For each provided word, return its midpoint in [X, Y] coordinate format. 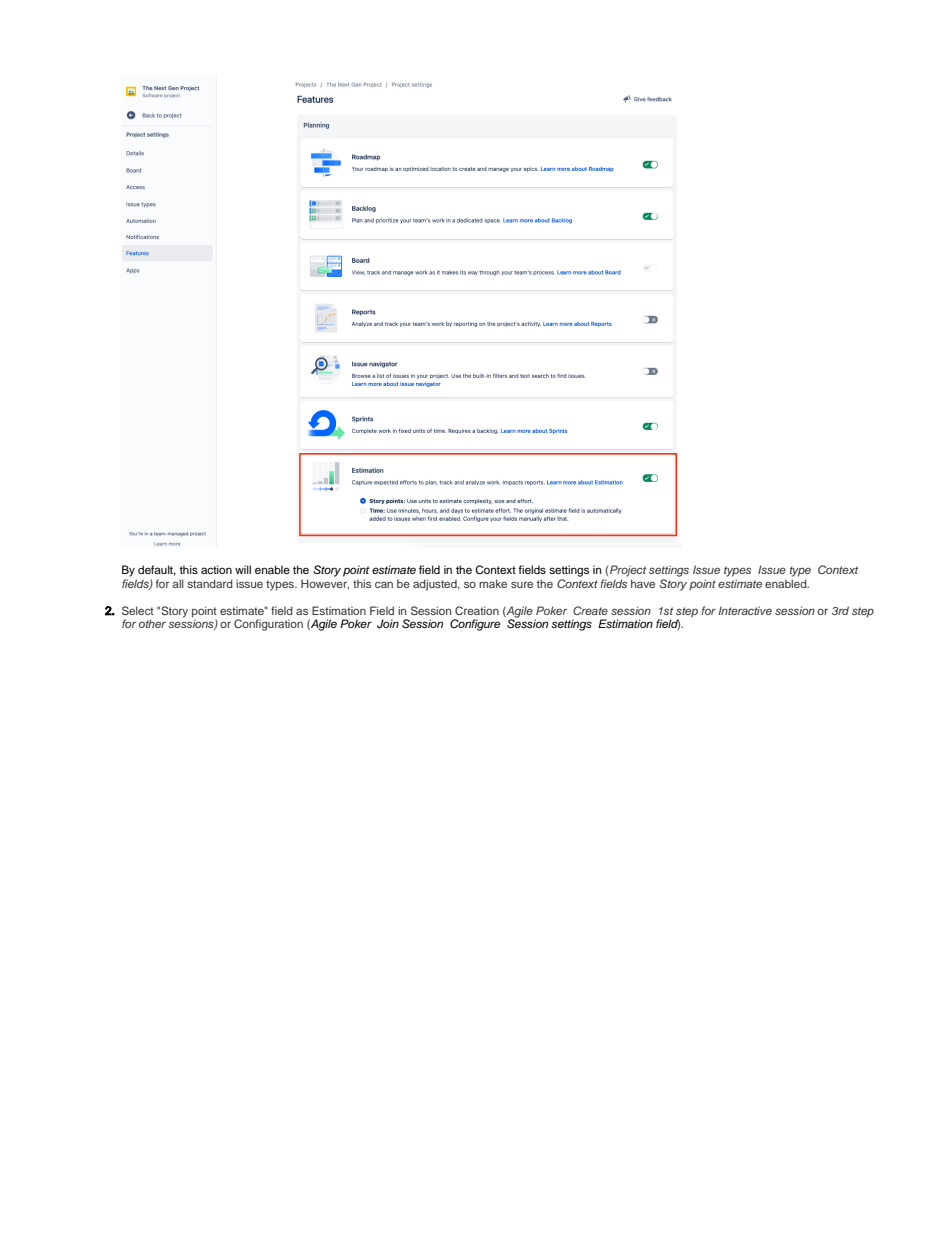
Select [138, 610]
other [152, 623]
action [216, 569]
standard [210, 583]
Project [628, 571]
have [643, 583]
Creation [477, 610]
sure [522, 584]
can [384, 584]
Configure [475, 625]
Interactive [745, 610]
